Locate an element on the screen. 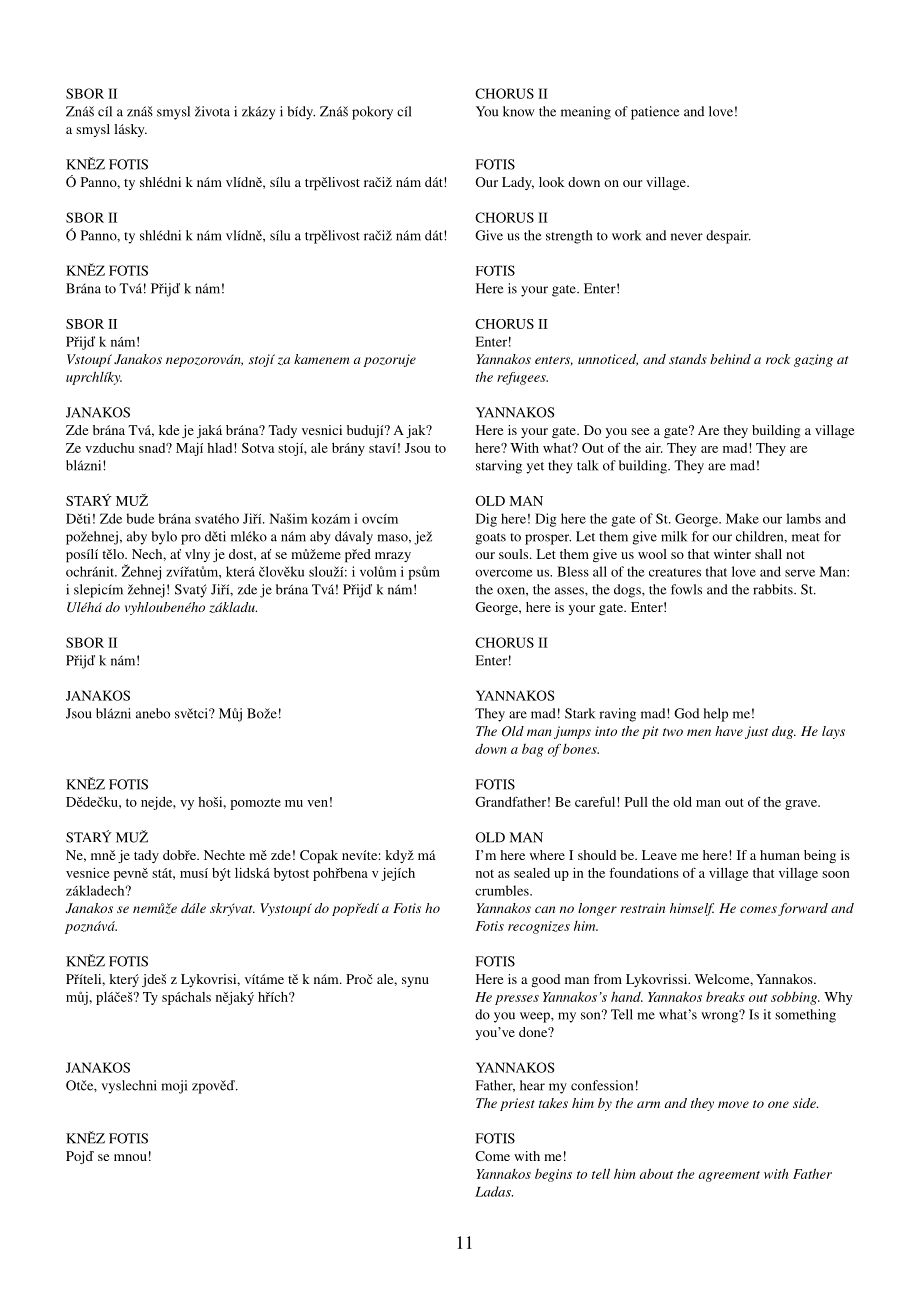 The image size is (924, 1308). patience is located at coordinates (655, 113).
